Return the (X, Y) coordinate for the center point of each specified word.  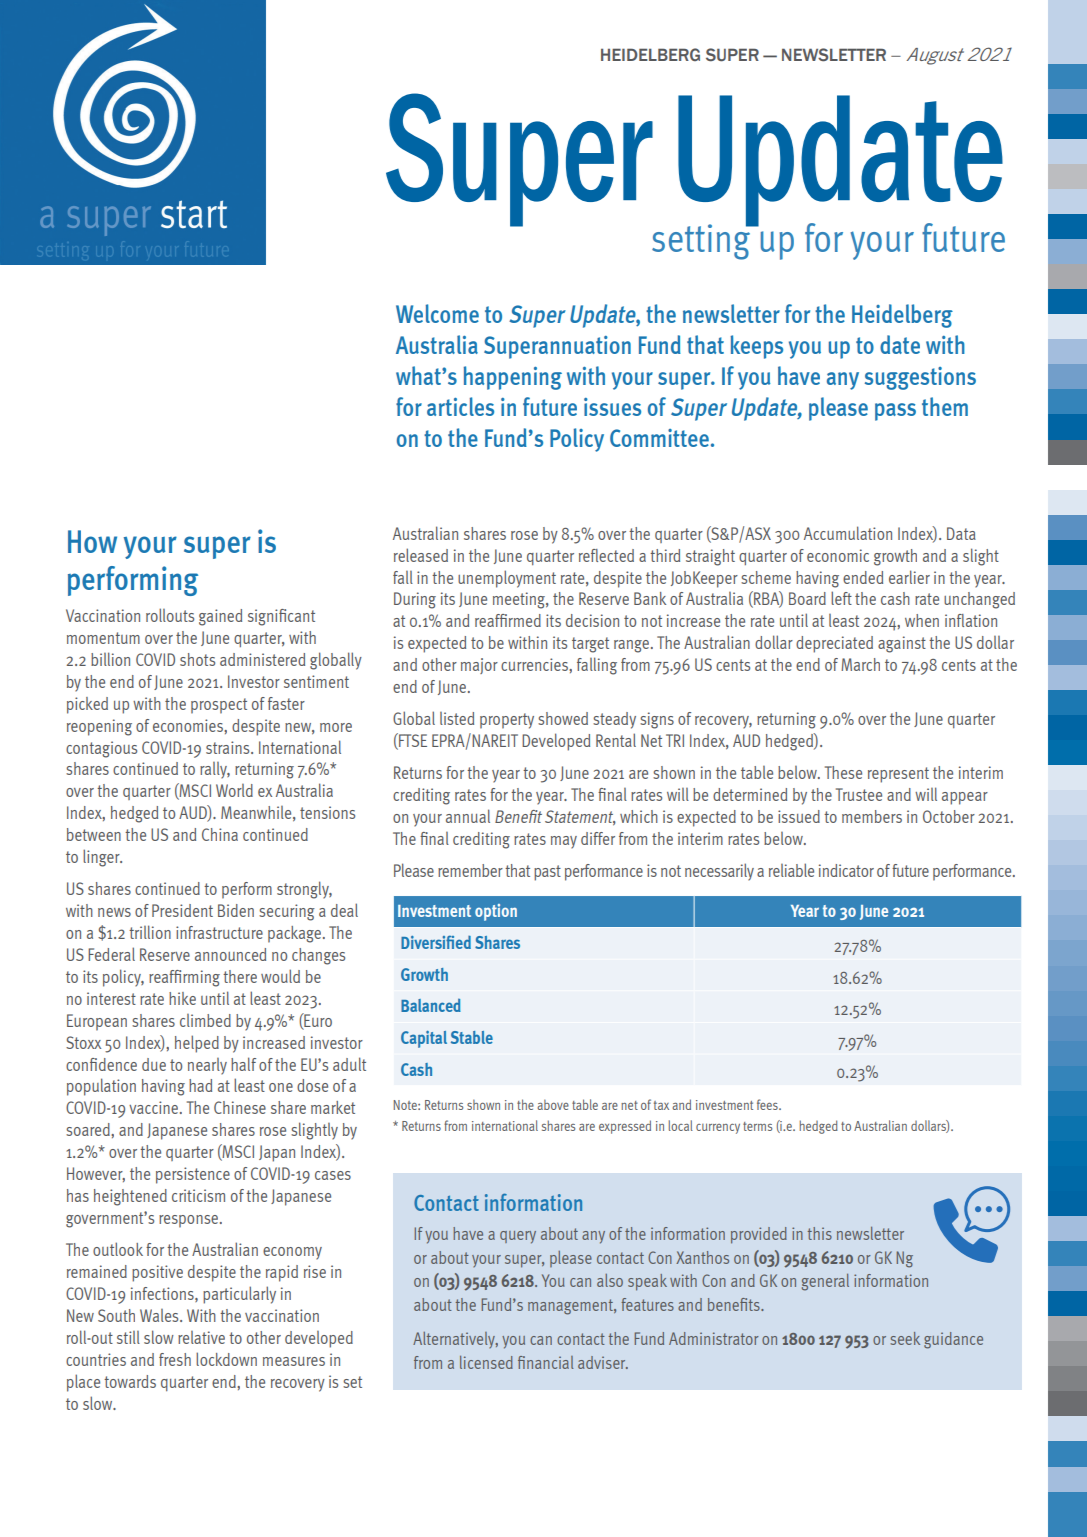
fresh (175, 1359)
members (872, 816)
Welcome (437, 313)
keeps (756, 347)
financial (545, 1362)
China (220, 834)
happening (513, 378)
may (564, 842)
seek (905, 1338)
